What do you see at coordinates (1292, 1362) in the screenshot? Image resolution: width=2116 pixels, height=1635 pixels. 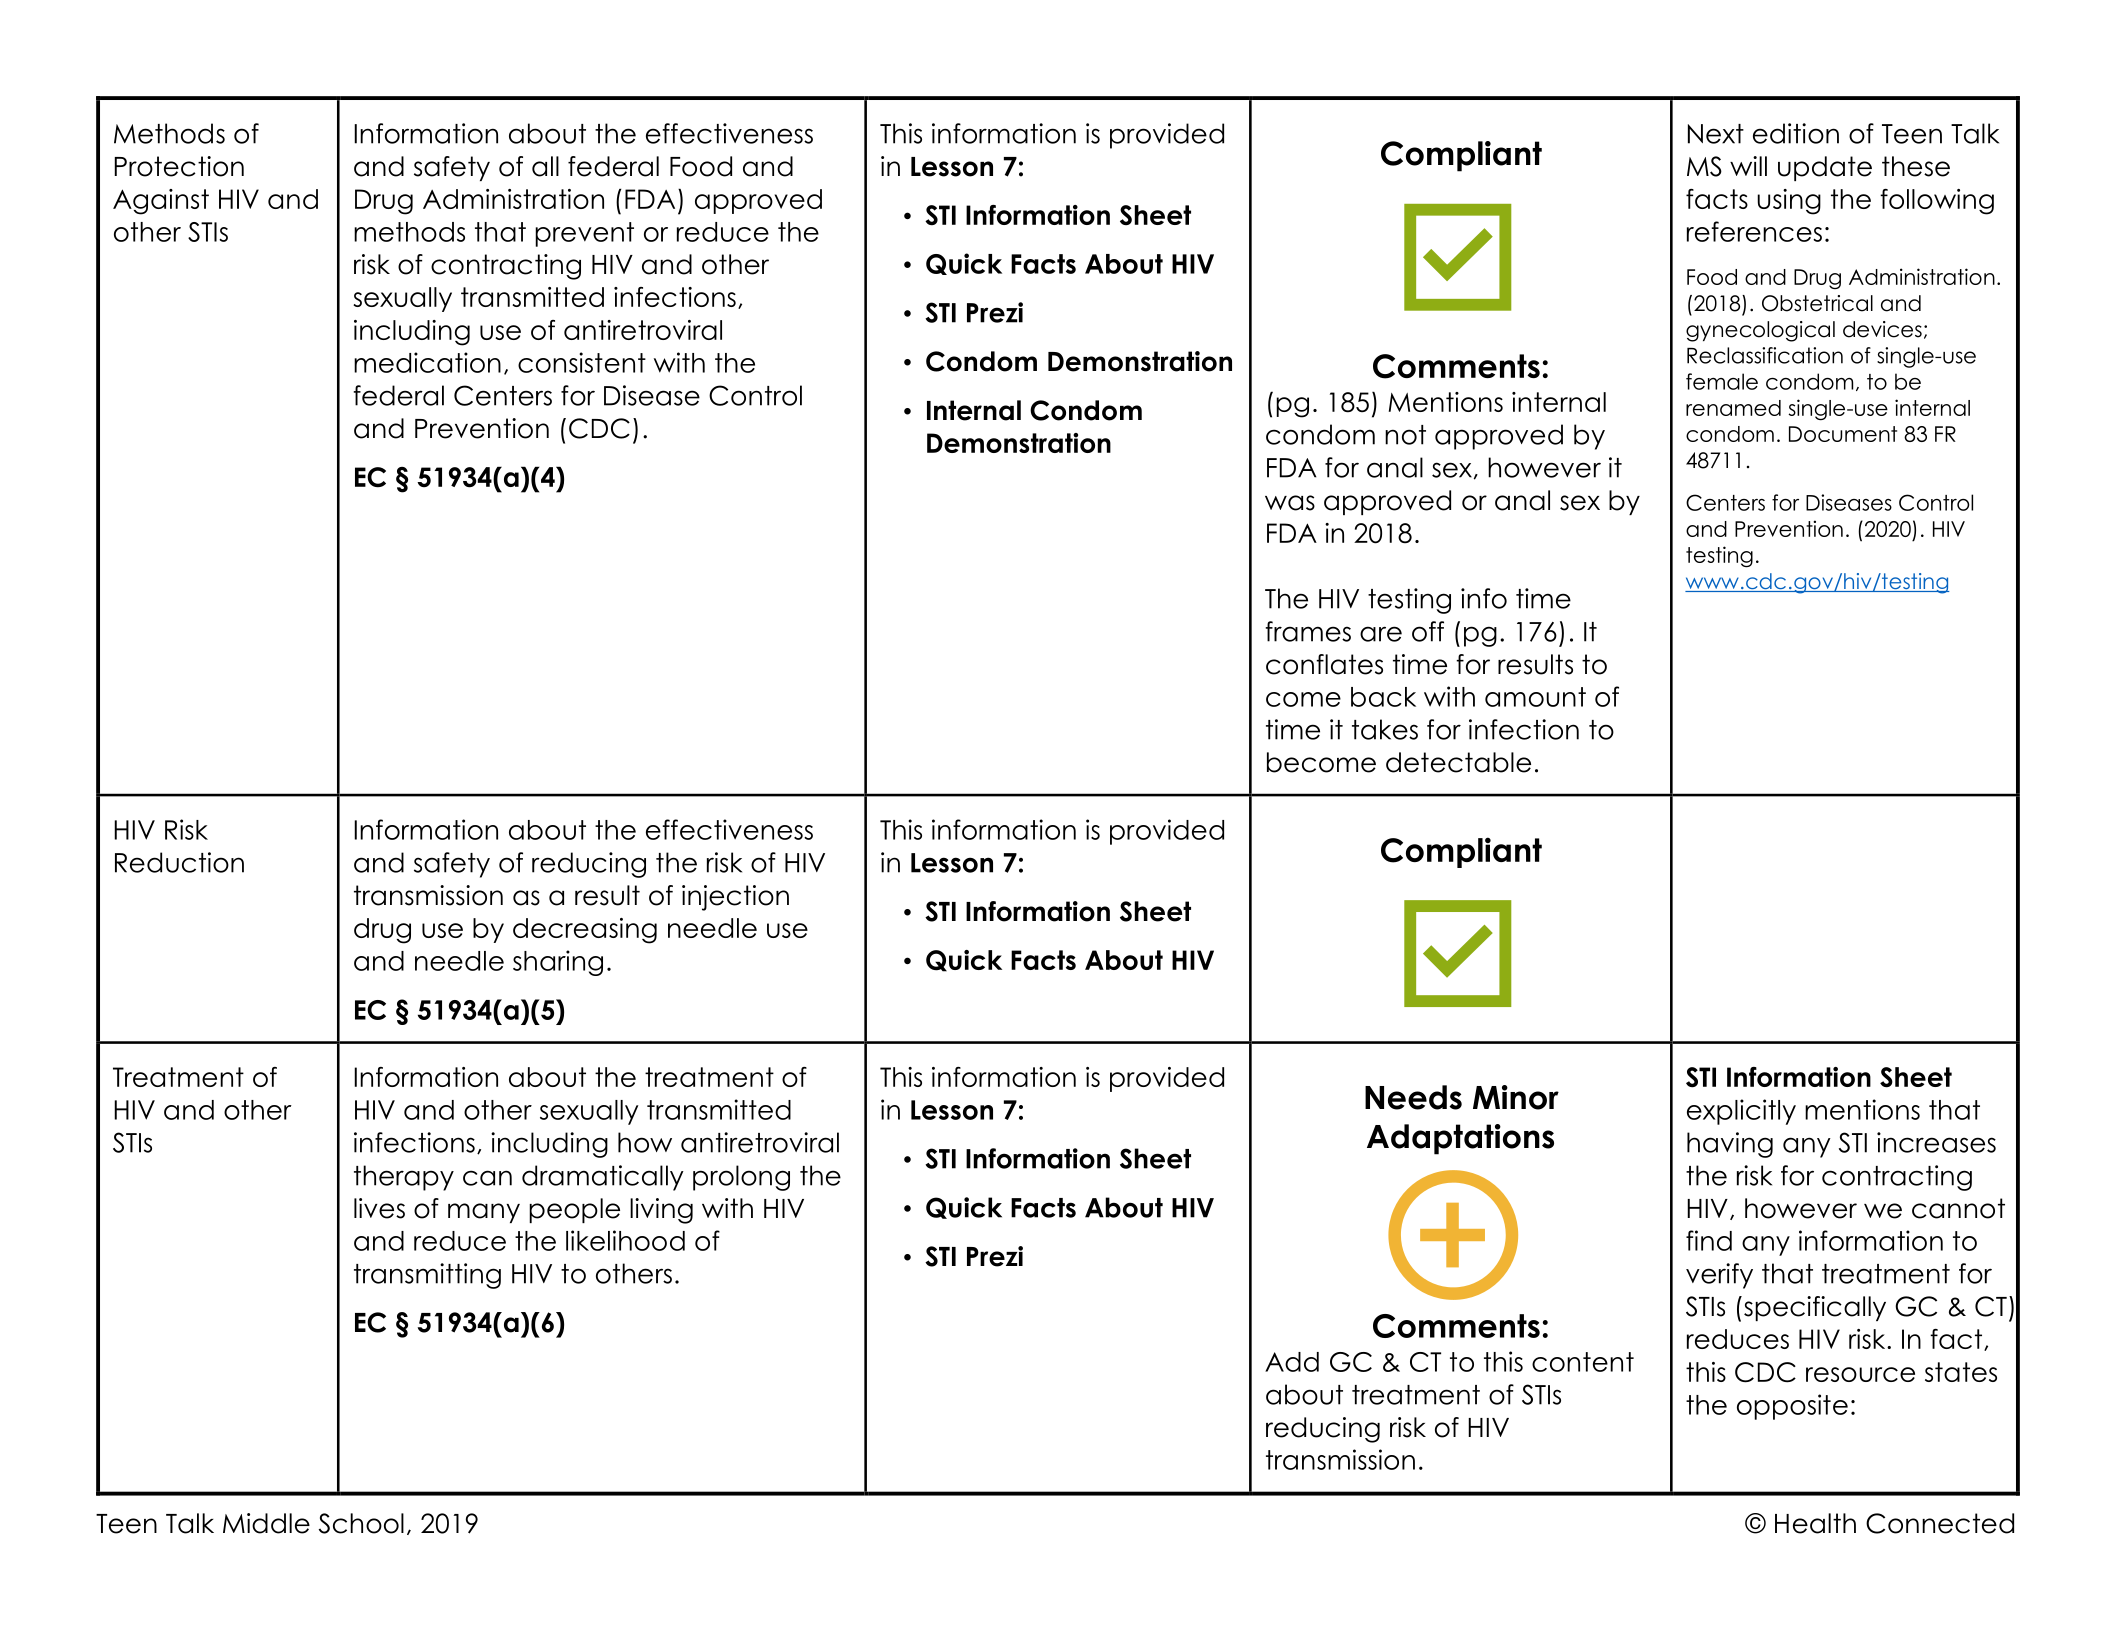 I see `Add` at bounding box center [1292, 1362].
